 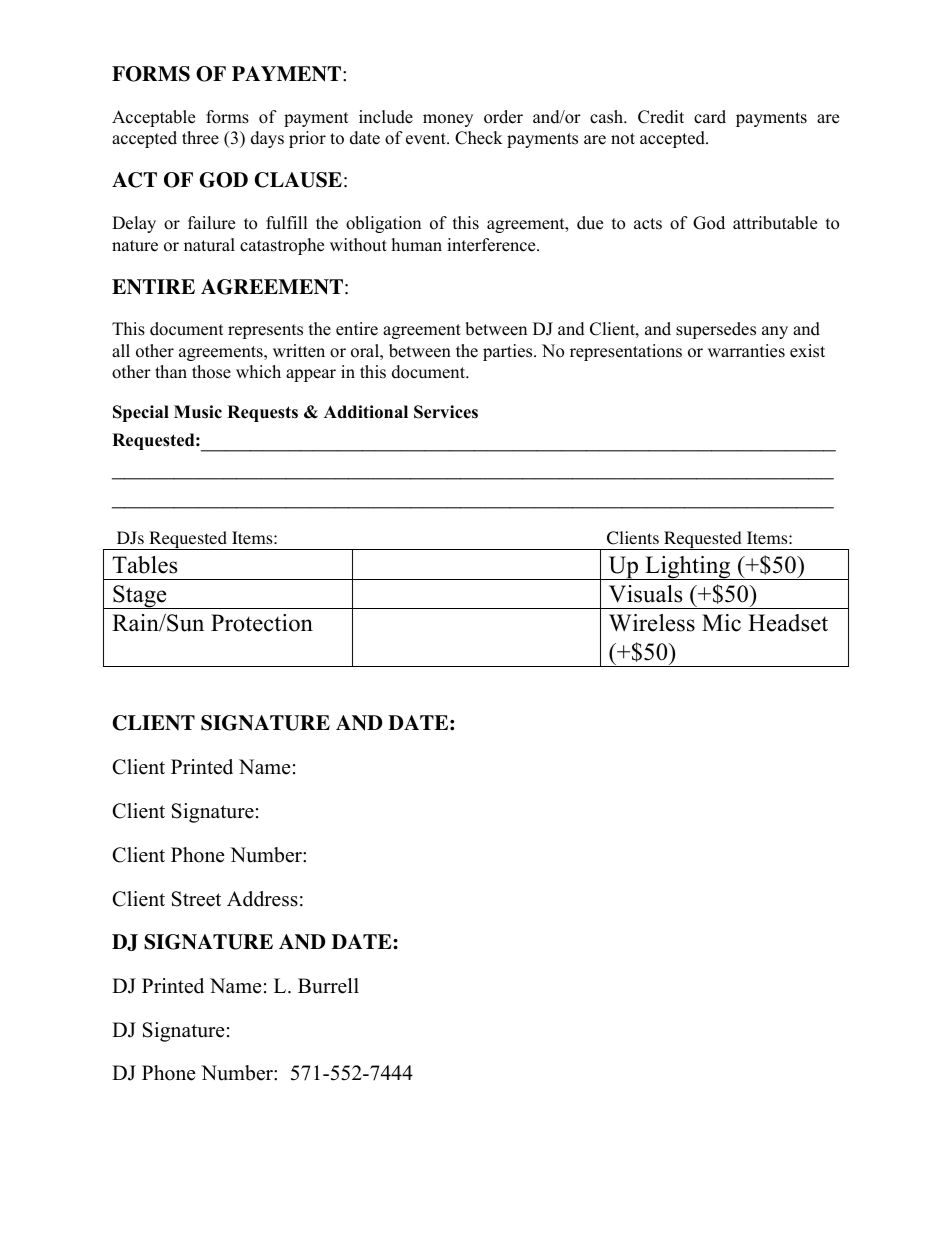 I want to click on Address, so click(x=262, y=899).
